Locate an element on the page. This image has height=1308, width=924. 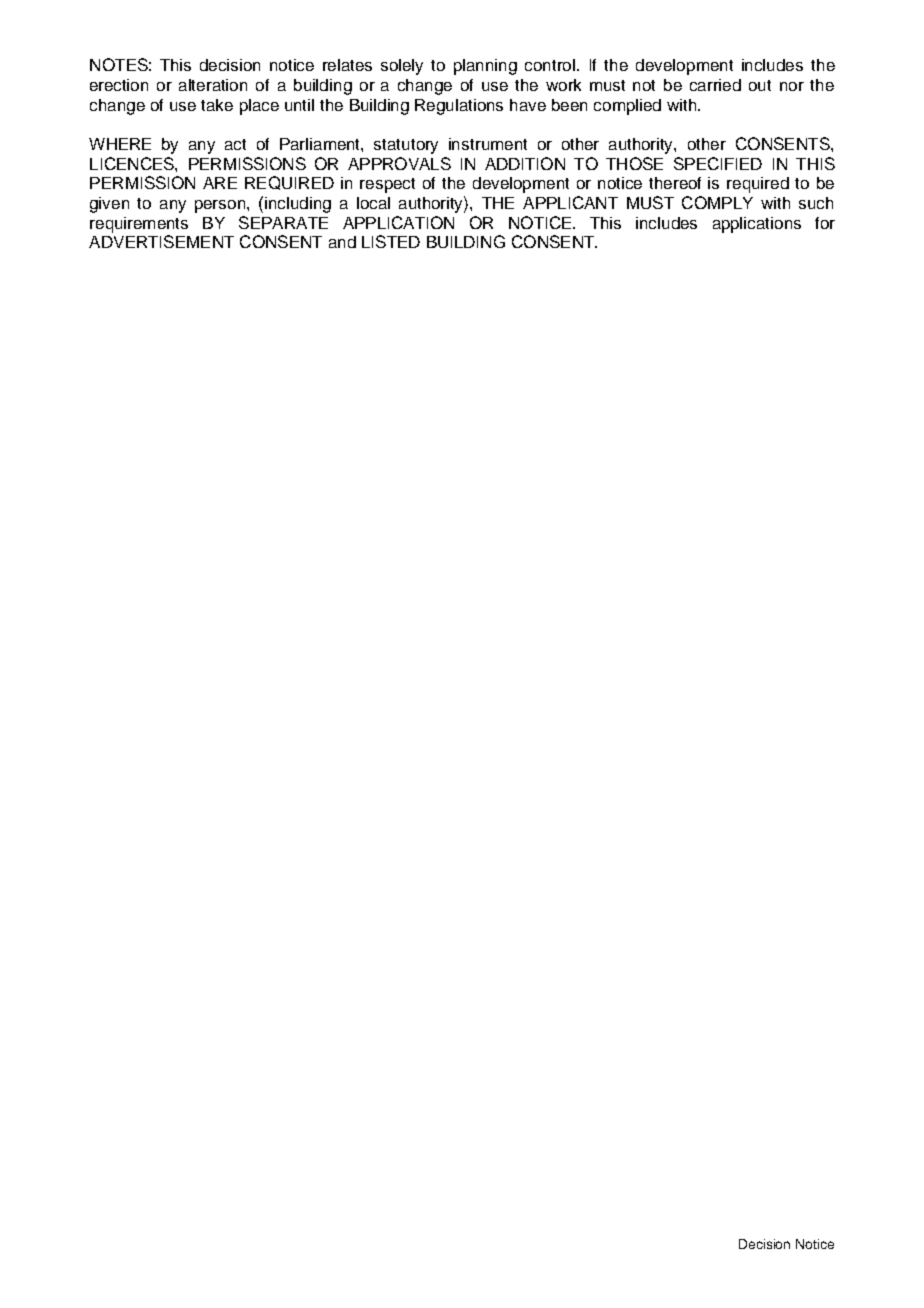
planning is located at coordinates (485, 67).
